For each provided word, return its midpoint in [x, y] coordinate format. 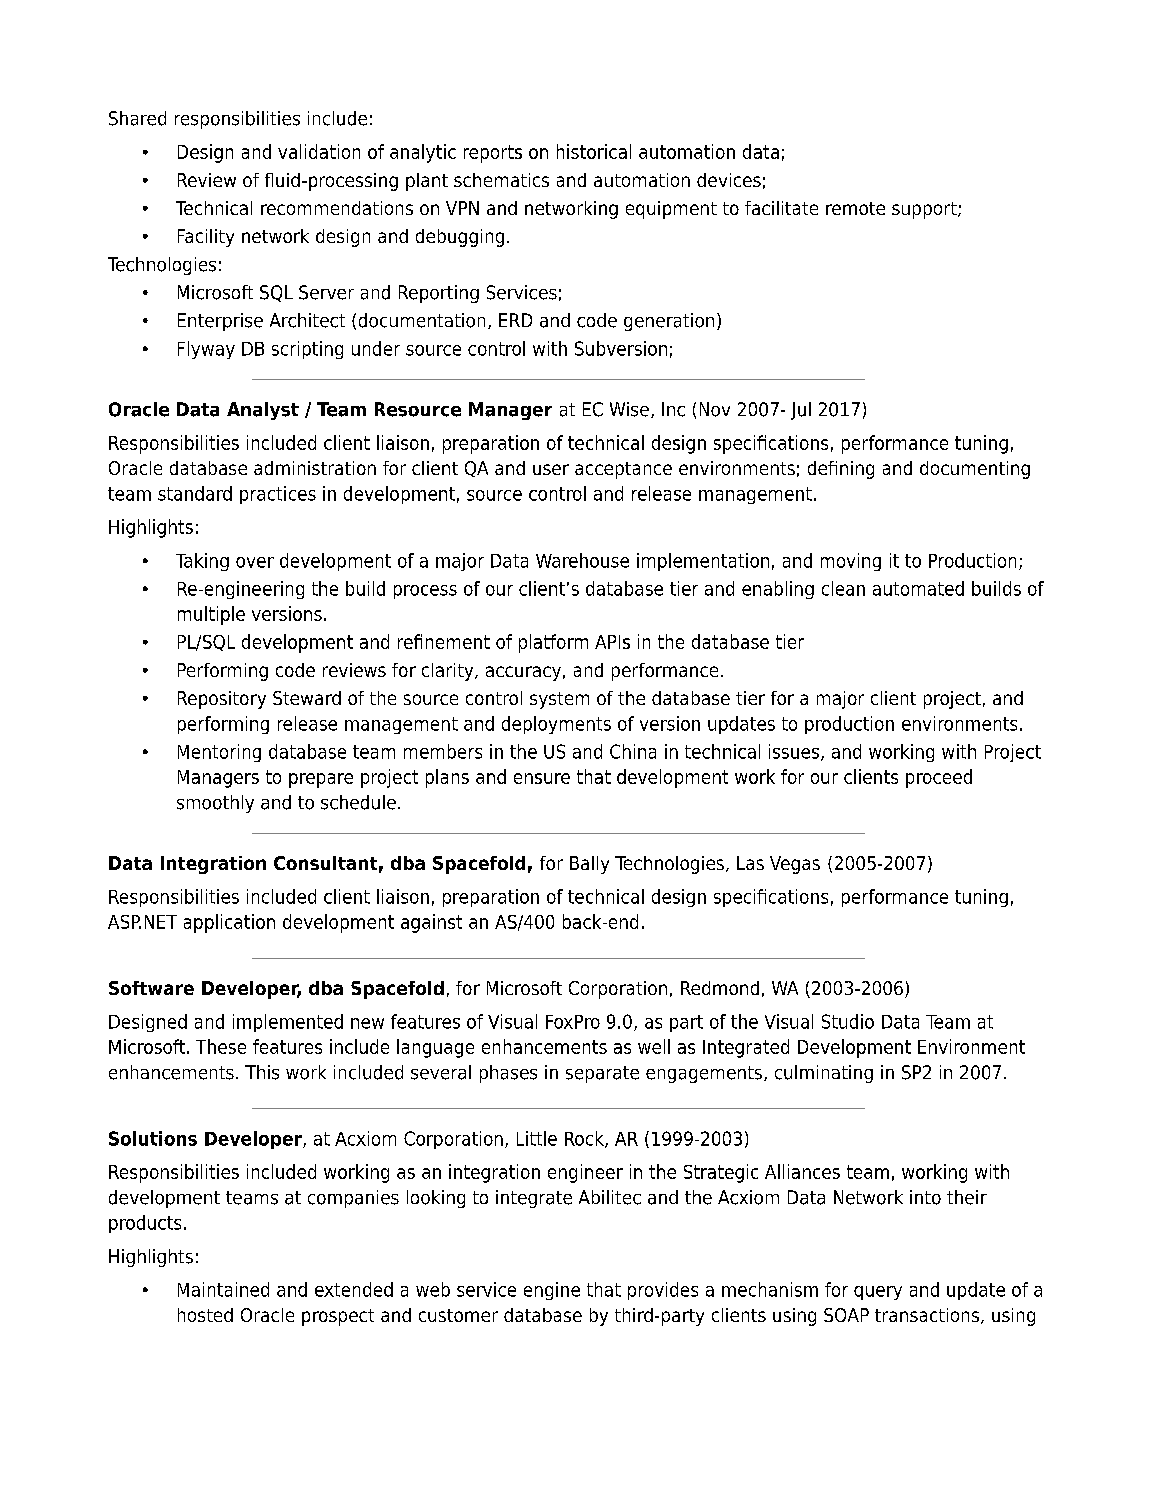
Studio [848, 1021]
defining [841, 470]
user [551, 469]
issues [794, 751]
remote [855, 208]
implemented [288, 1023]
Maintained [223, 1289]
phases [508, 1074]
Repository [222, 700]
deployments [556, 725]
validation [319, 151]
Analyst [263, 411]
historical [594, 151]
